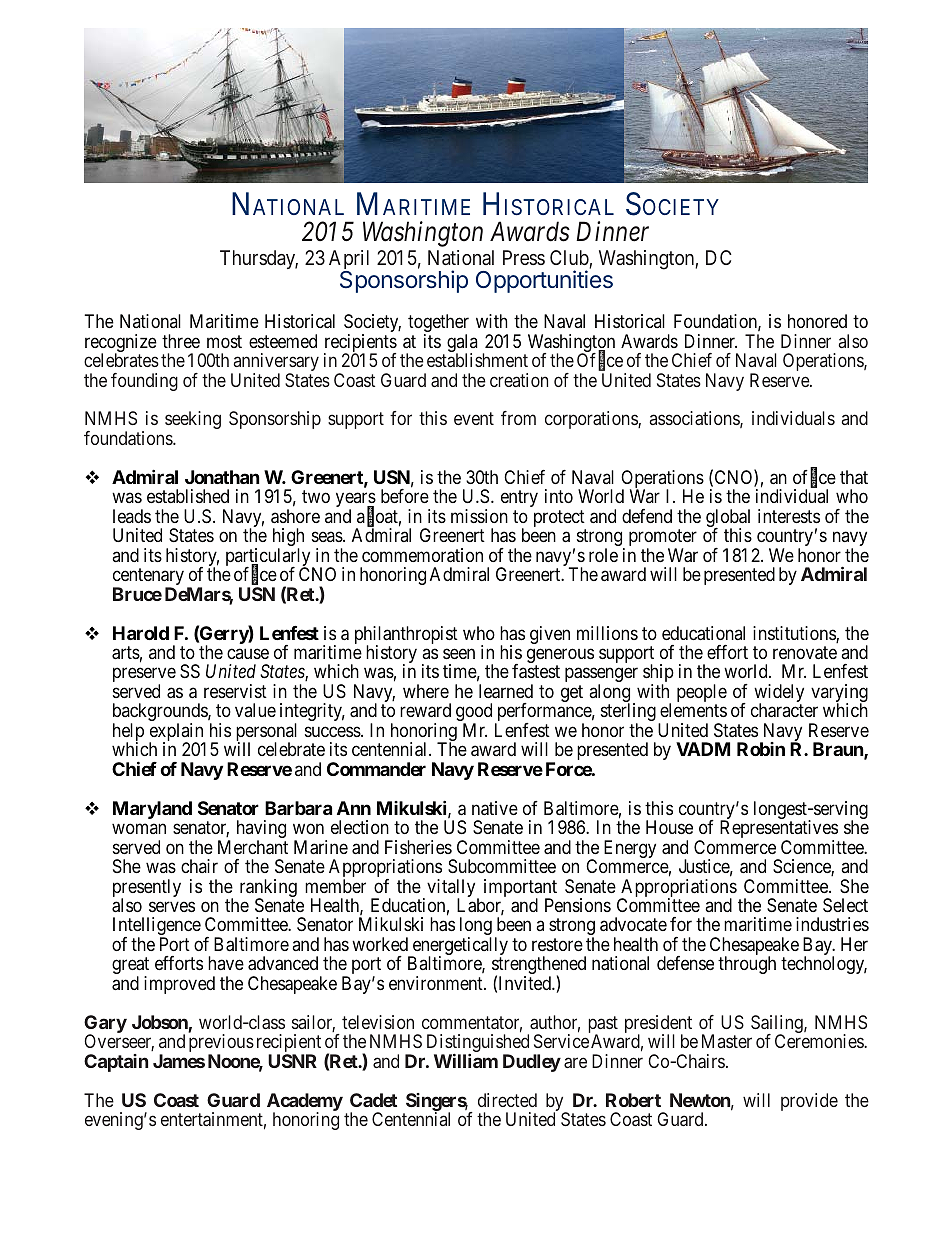  What do you see at coordinates (495, 808) in the document?
I see `native` at bounding box center [495, 808].
